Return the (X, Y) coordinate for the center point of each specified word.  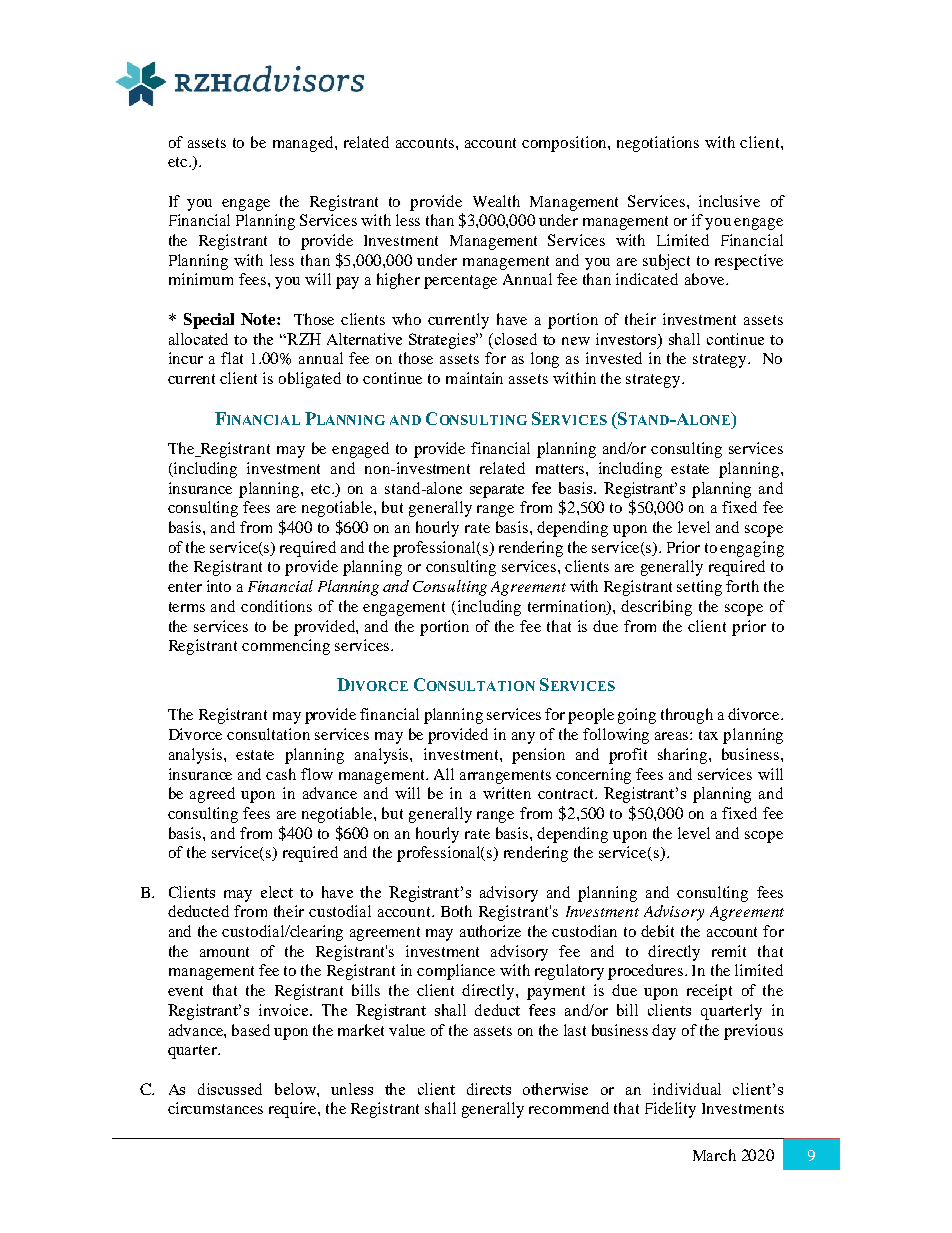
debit (657, 931)
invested (614, 358)
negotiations (658, 144)
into (219, 586)
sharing (684, 756)
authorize (490, 931)
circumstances (215, 1108)
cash (281, 774)
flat (232, 358)
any (523, 738)
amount (224, 952)
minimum (201, 279)
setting (699, 588)
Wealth (496, 201)
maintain (474, 378)
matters (561, 469)
